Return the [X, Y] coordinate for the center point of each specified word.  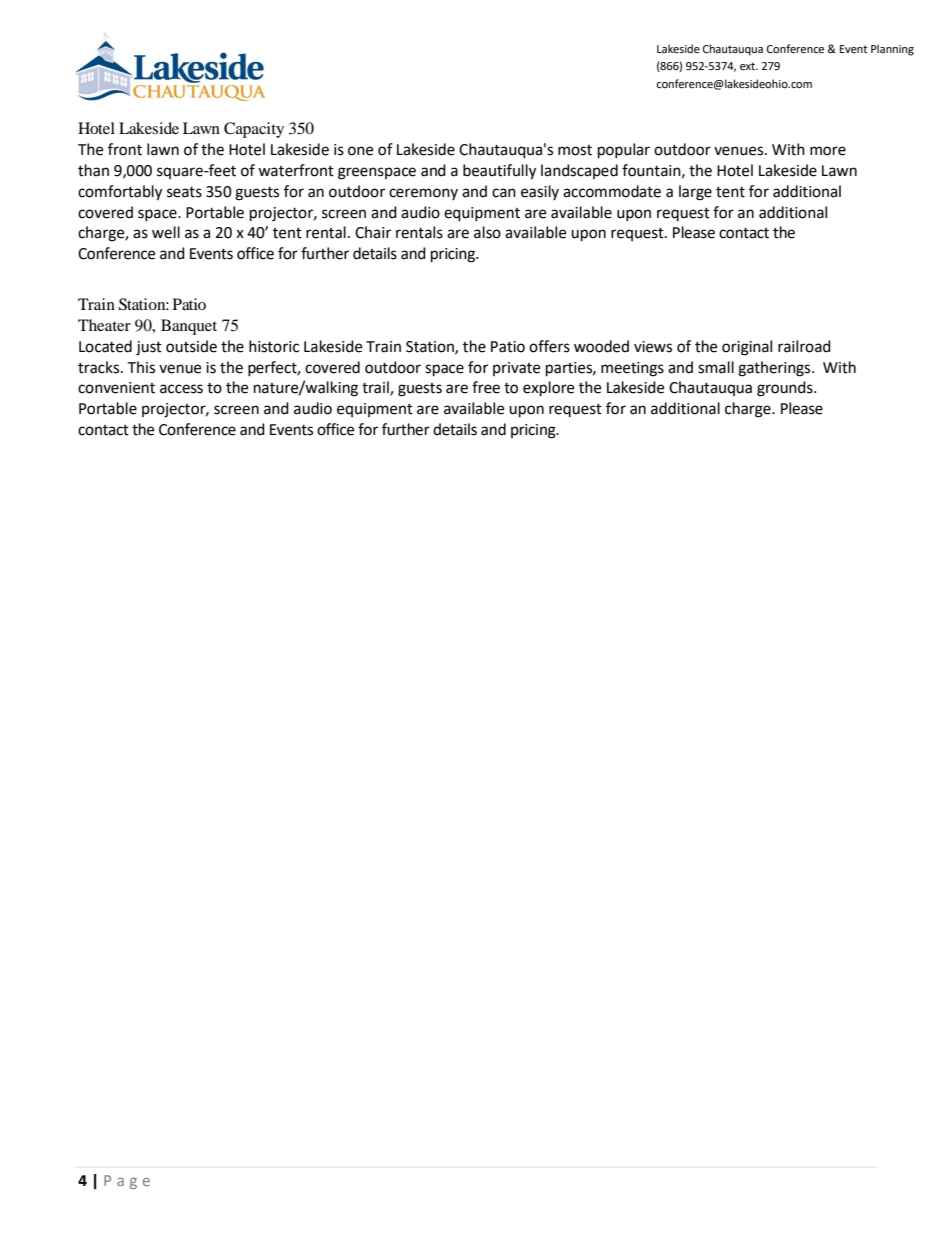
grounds [786, 389]
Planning [892, 50]
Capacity [254, 130]
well [166, 232]
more [828, 151]
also [487, 232]
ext [749, 66]
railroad [804, 346]
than [93, 170]
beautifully [499, 172]
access [181, 389]
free [486, 387]
